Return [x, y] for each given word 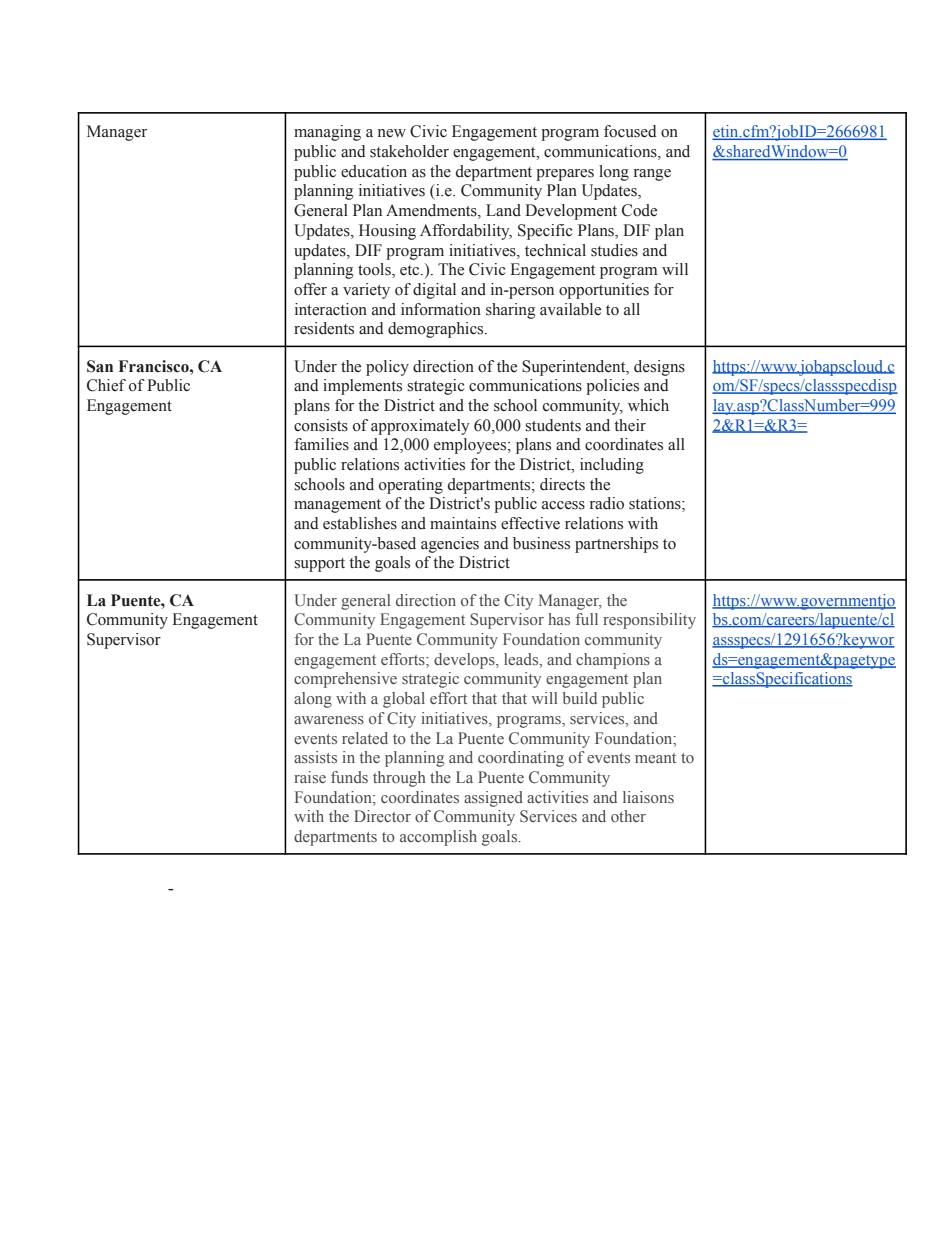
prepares [565, 175]
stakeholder [409, 151]
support [319, 565]
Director [382, 816]
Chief [106, 385]
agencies [450, 545]
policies [612, 387]
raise [310, 777]
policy [387, 368]
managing [327, 133]
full [587, 619]
